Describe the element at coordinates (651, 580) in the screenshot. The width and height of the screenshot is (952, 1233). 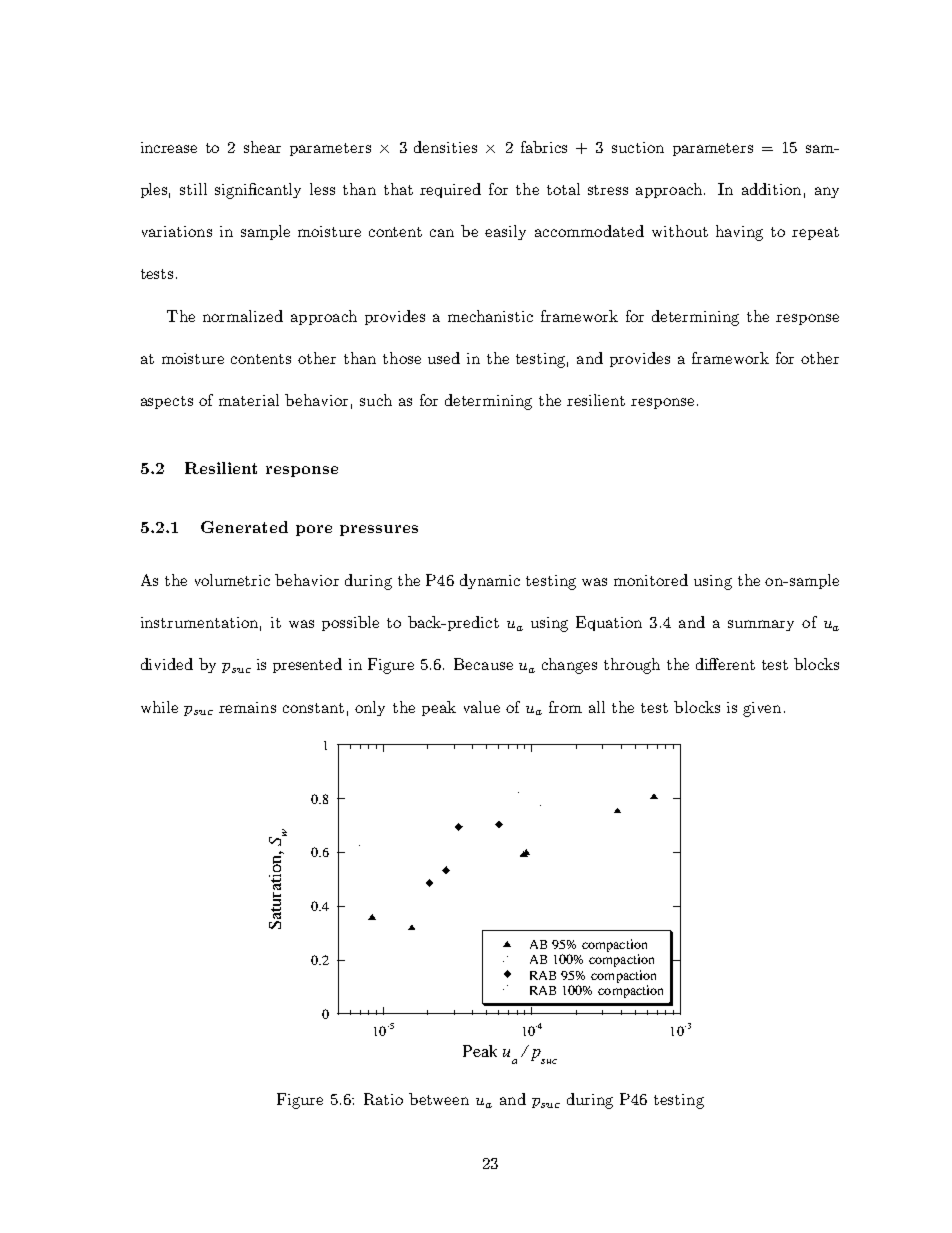
I see `monitored` at that location.
